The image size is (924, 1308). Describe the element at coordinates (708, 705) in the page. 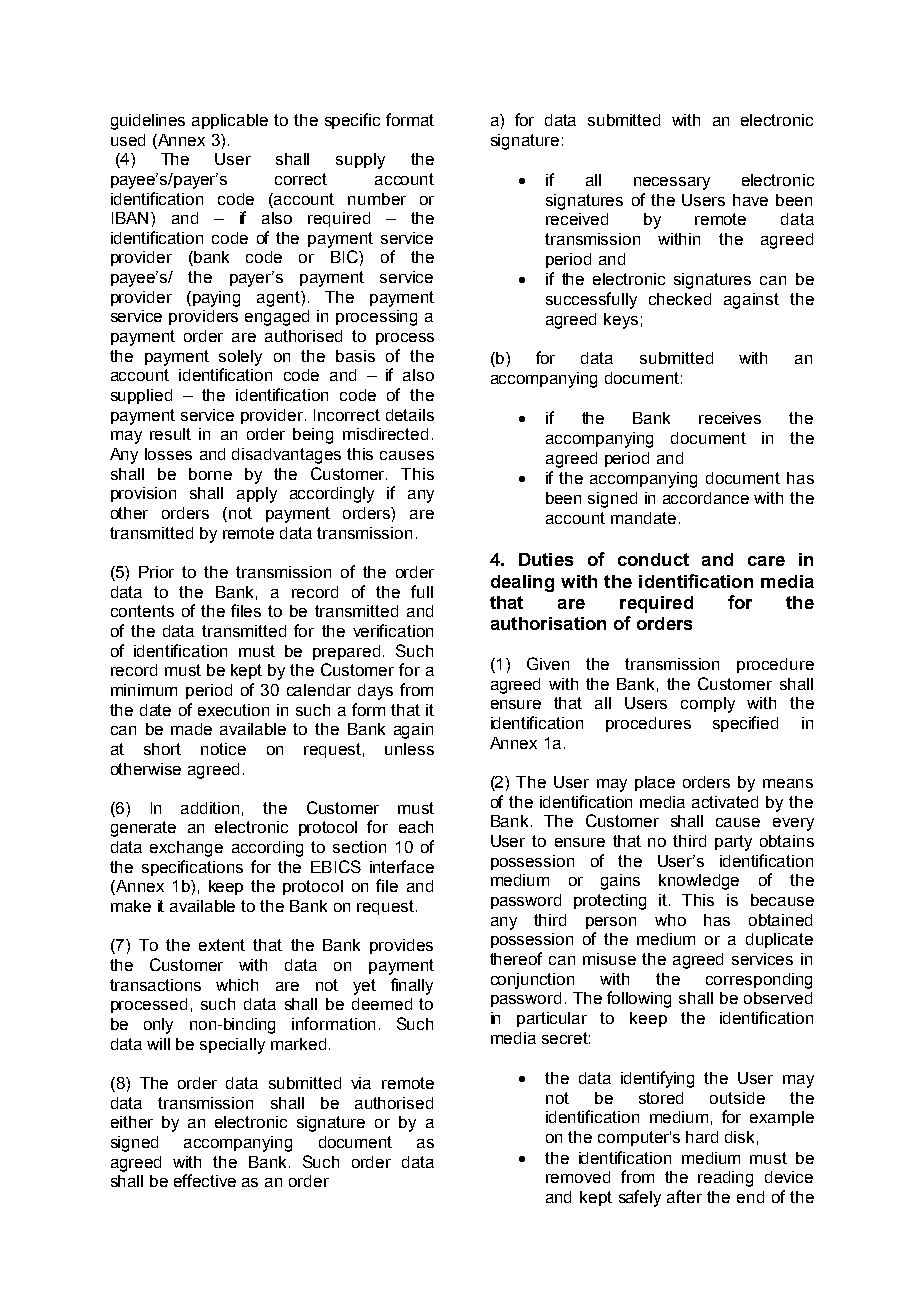

I see `comply` at that location.
